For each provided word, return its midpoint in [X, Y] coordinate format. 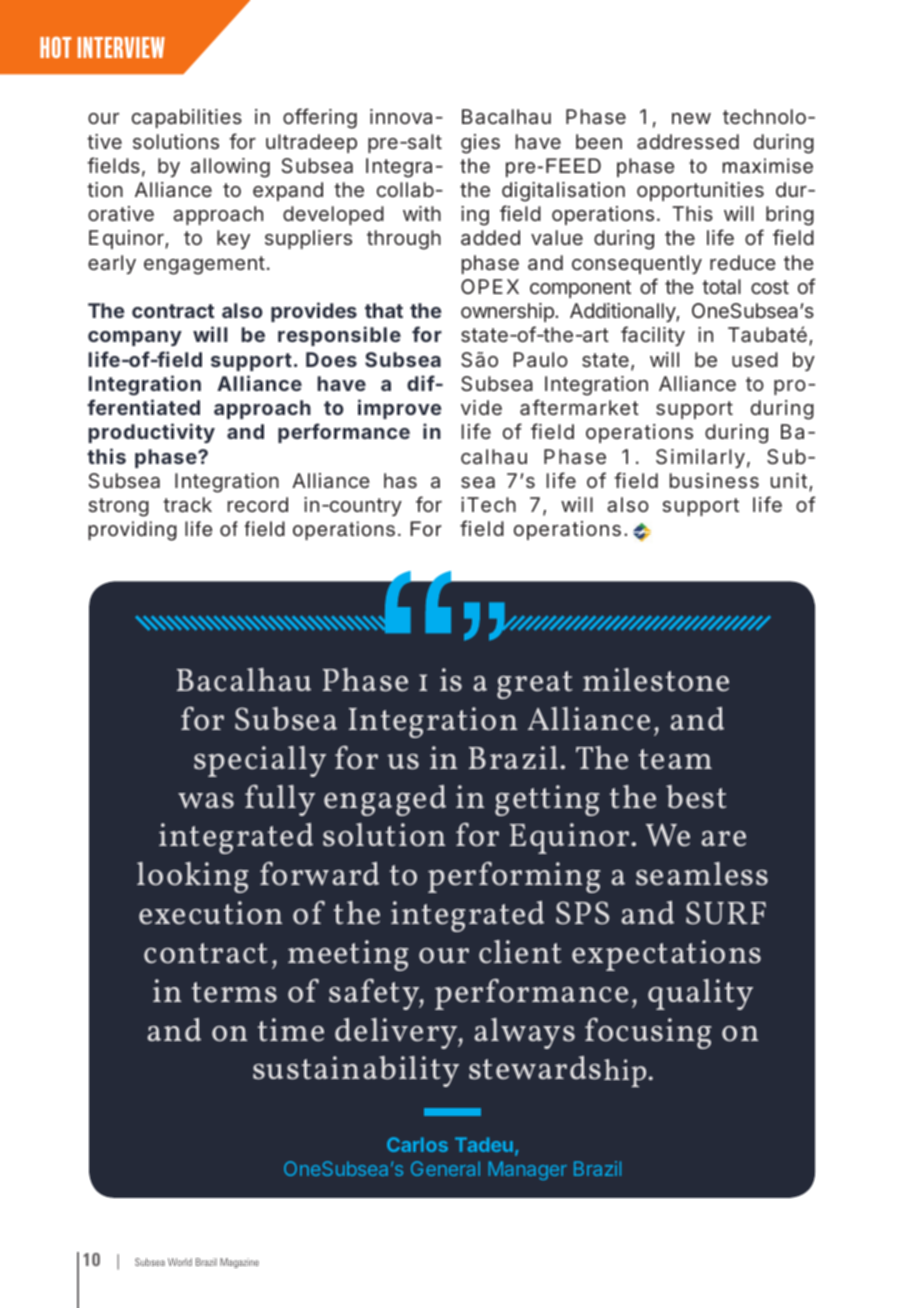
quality [700, 994]
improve [400, 409]
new [691, 118]
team [675, 759]
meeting [348, 955]
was [206, 801]
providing [132, 531]
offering [320, 118]
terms [234, 992]
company [135, 338]
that [384, 310]
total [721, 286]
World [180, 1262]
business [714, 480]
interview [121, 47]
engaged [385, 800]
